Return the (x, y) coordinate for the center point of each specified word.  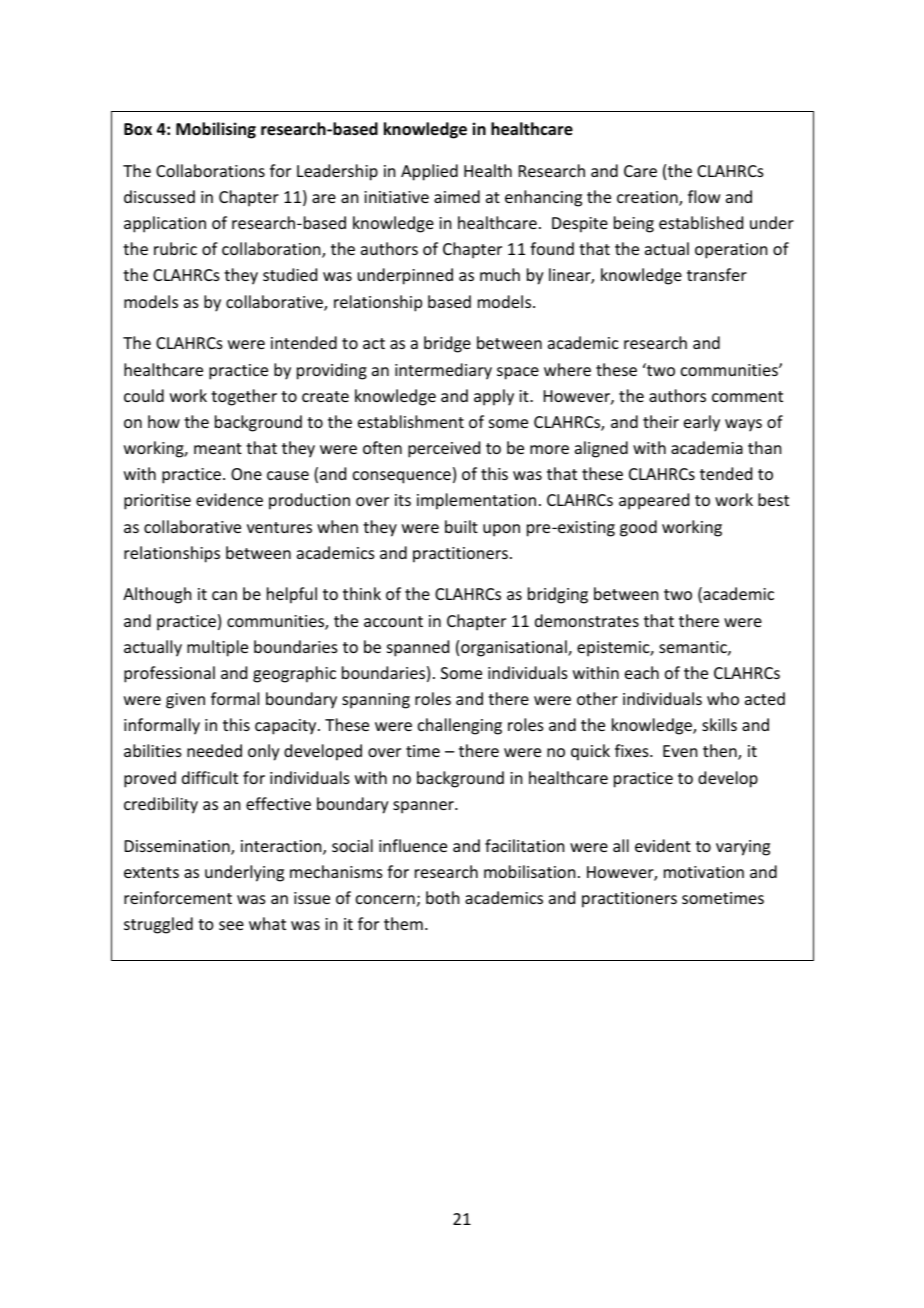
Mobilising (216, 130)
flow (704, 196)
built (461, 526)
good (638, 528)
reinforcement (178, 897)
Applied (429, 172)
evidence (229, 499)
